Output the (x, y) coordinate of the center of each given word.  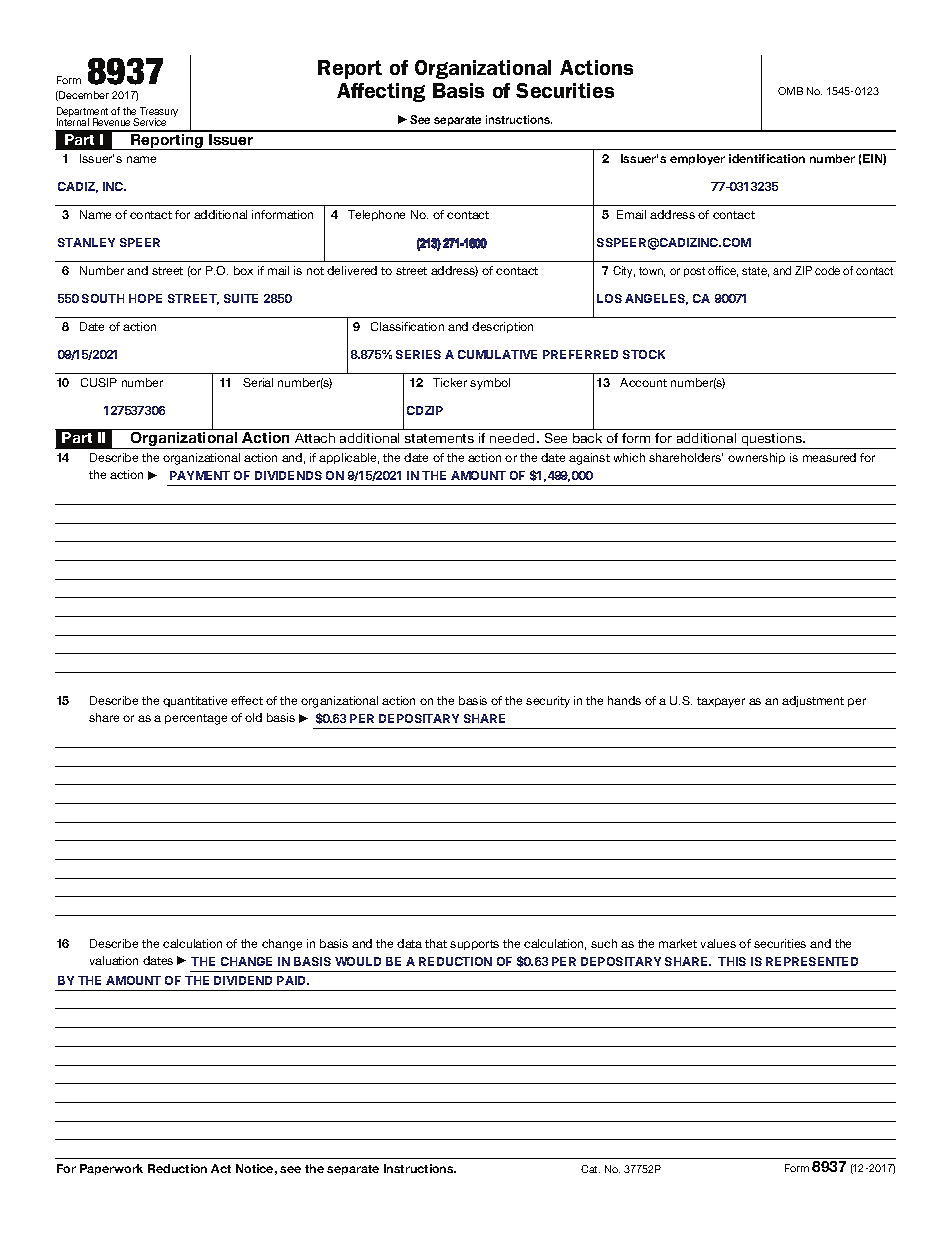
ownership (756, 458)
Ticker (450, 382)
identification (767, 158)
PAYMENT (200, 475)
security (548, 702)
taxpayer (721, 702)
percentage (196, 719)
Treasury (158, 113)
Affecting (381, 92)
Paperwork (111, 1169)
